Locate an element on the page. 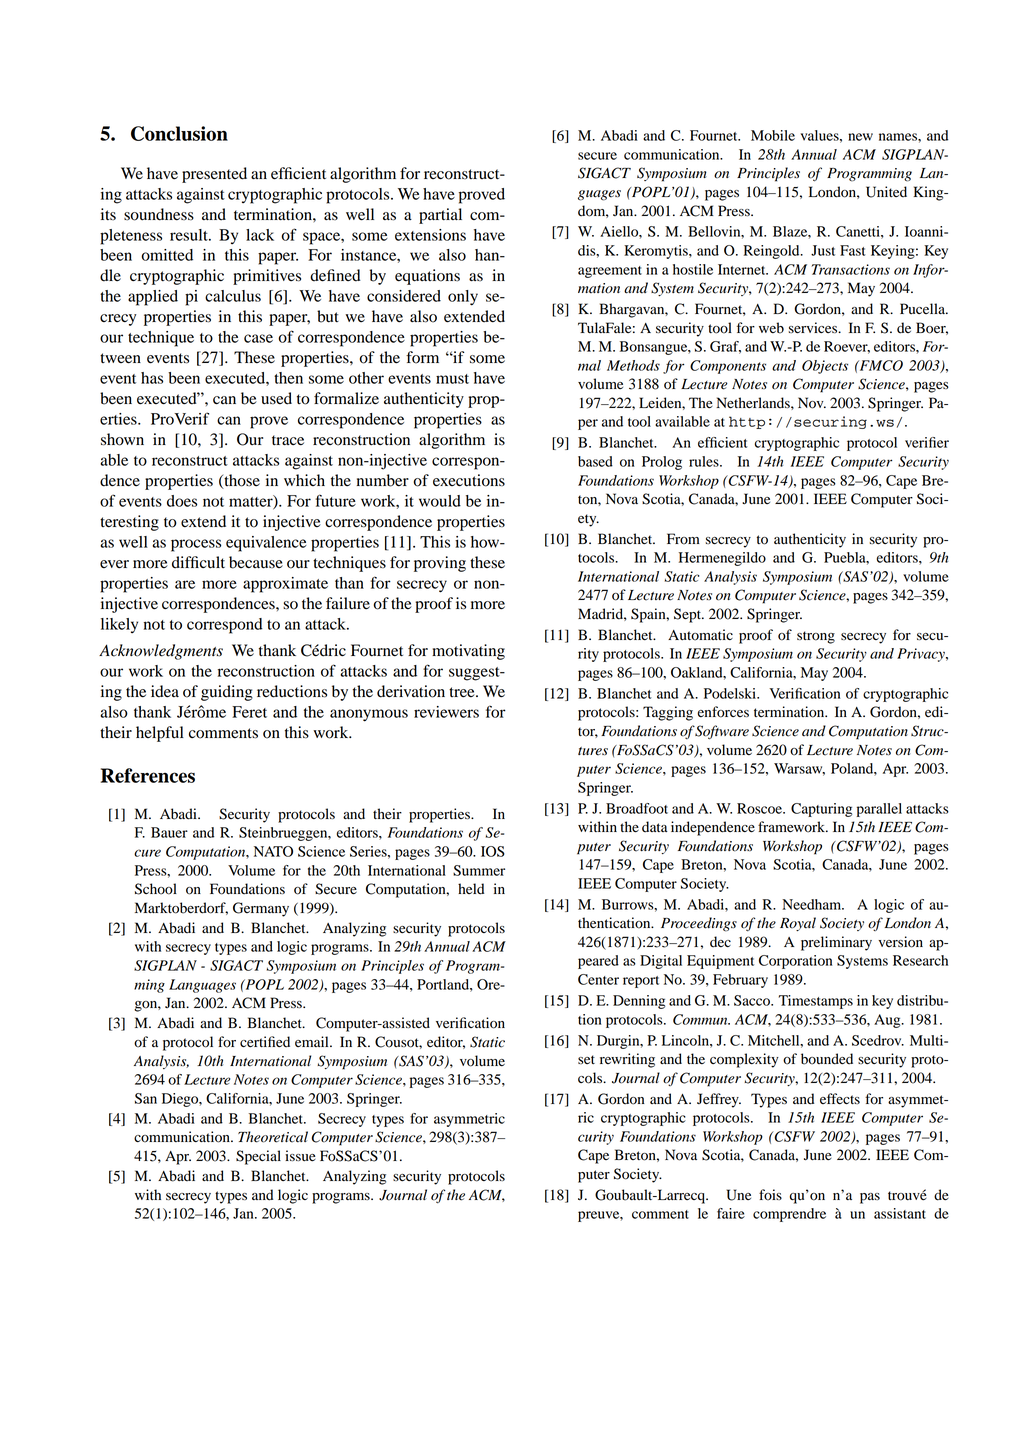 This page has height=1443, width=1020. pas is located at coordinates (870, 1198).
